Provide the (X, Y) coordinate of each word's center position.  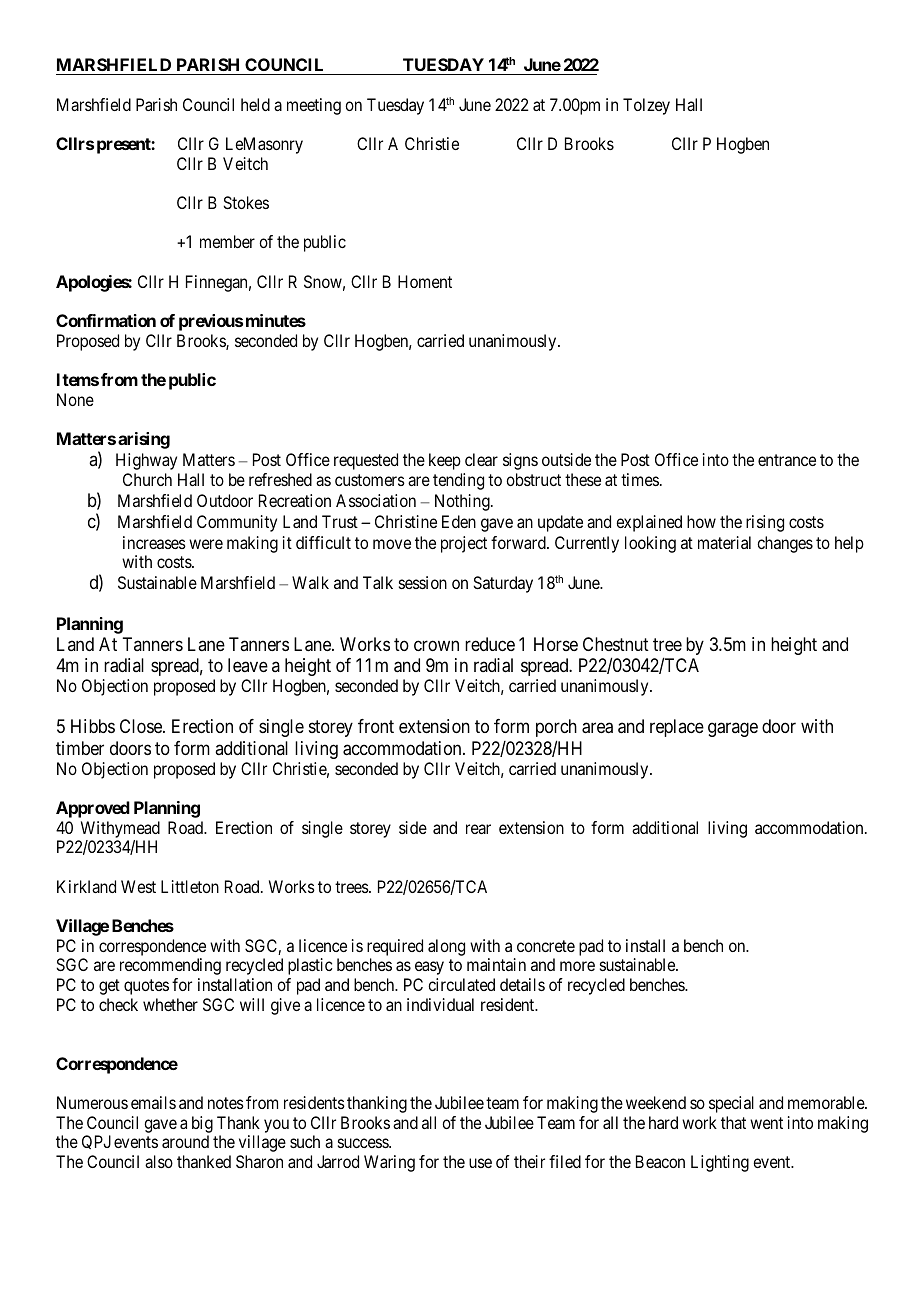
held (255, 104)
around (185, 1141)
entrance (787, 460)
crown (436, 645)
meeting (314, 106)
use (480, 1163)
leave (248, 665)
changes (785, 544)
